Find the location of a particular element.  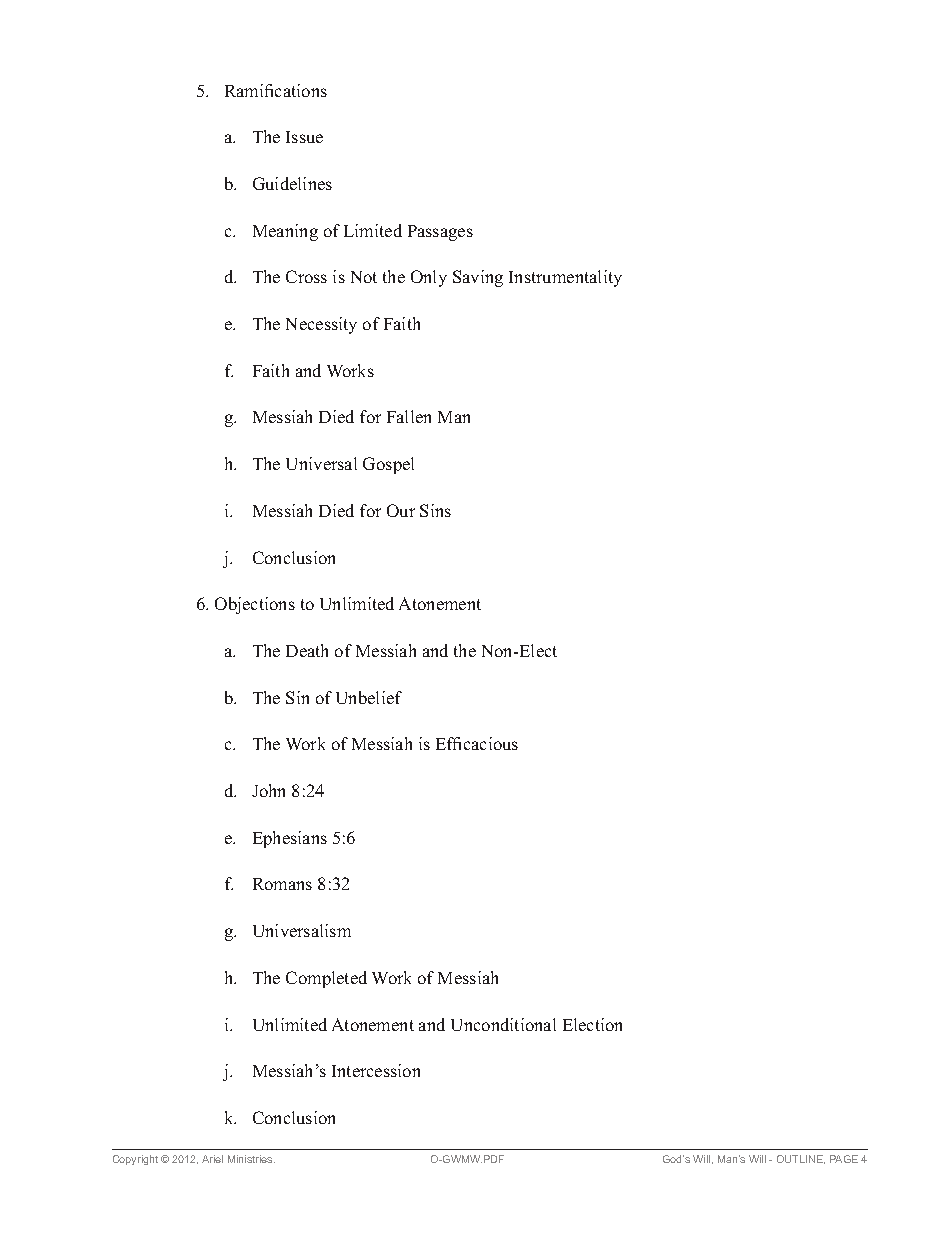

Objections is located at coordinates (255, 605).
